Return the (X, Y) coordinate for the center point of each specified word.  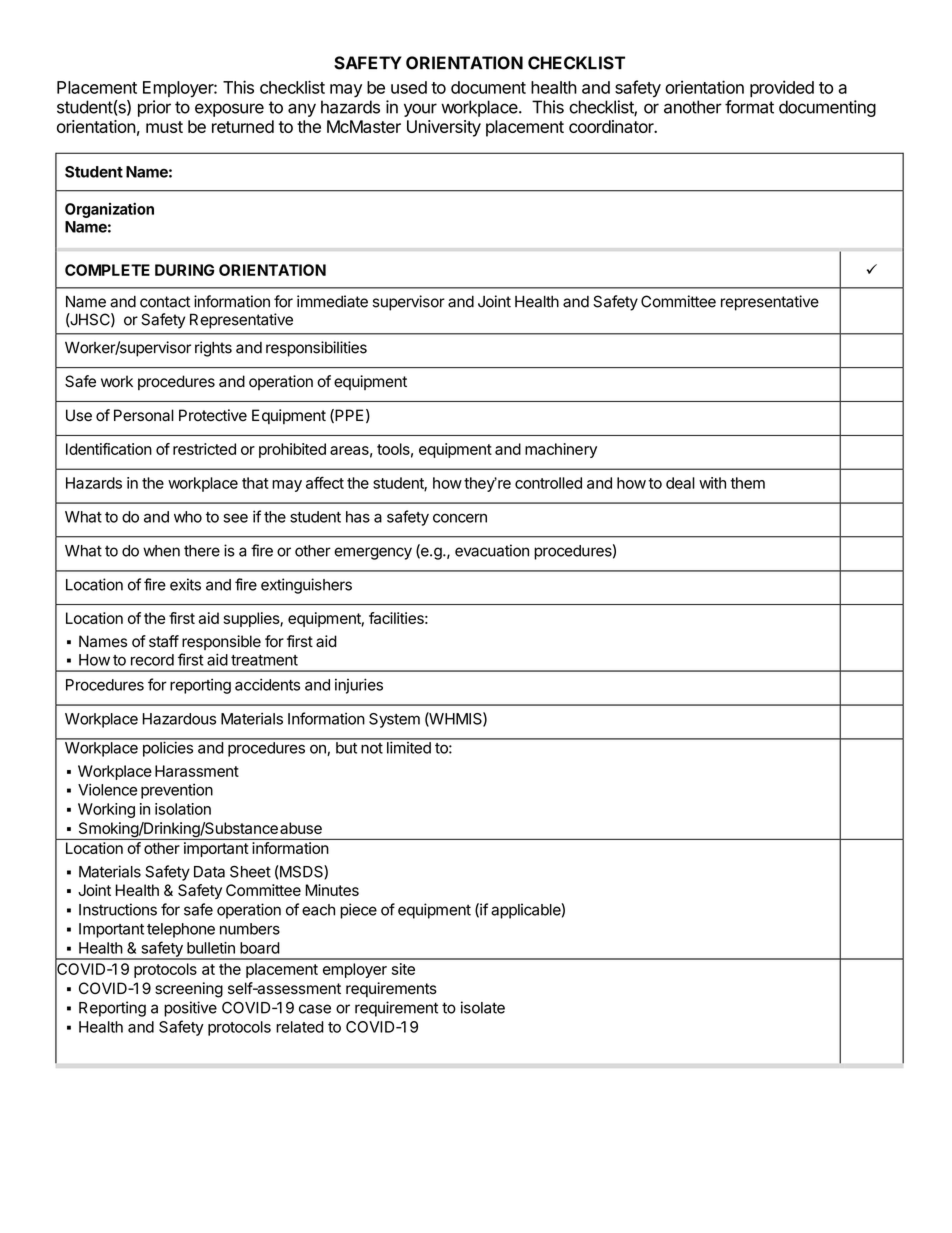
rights (213, 349)
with (712, 483)
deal (680, 483)
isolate (483, 1007)
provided (782, 88)
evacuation (492, 550)
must (164, 127)
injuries (359, 686)
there (202, 551)
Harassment (197, 771)
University (444, 128)
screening (189, 990)
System (394, 720)
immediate (332, 301)
